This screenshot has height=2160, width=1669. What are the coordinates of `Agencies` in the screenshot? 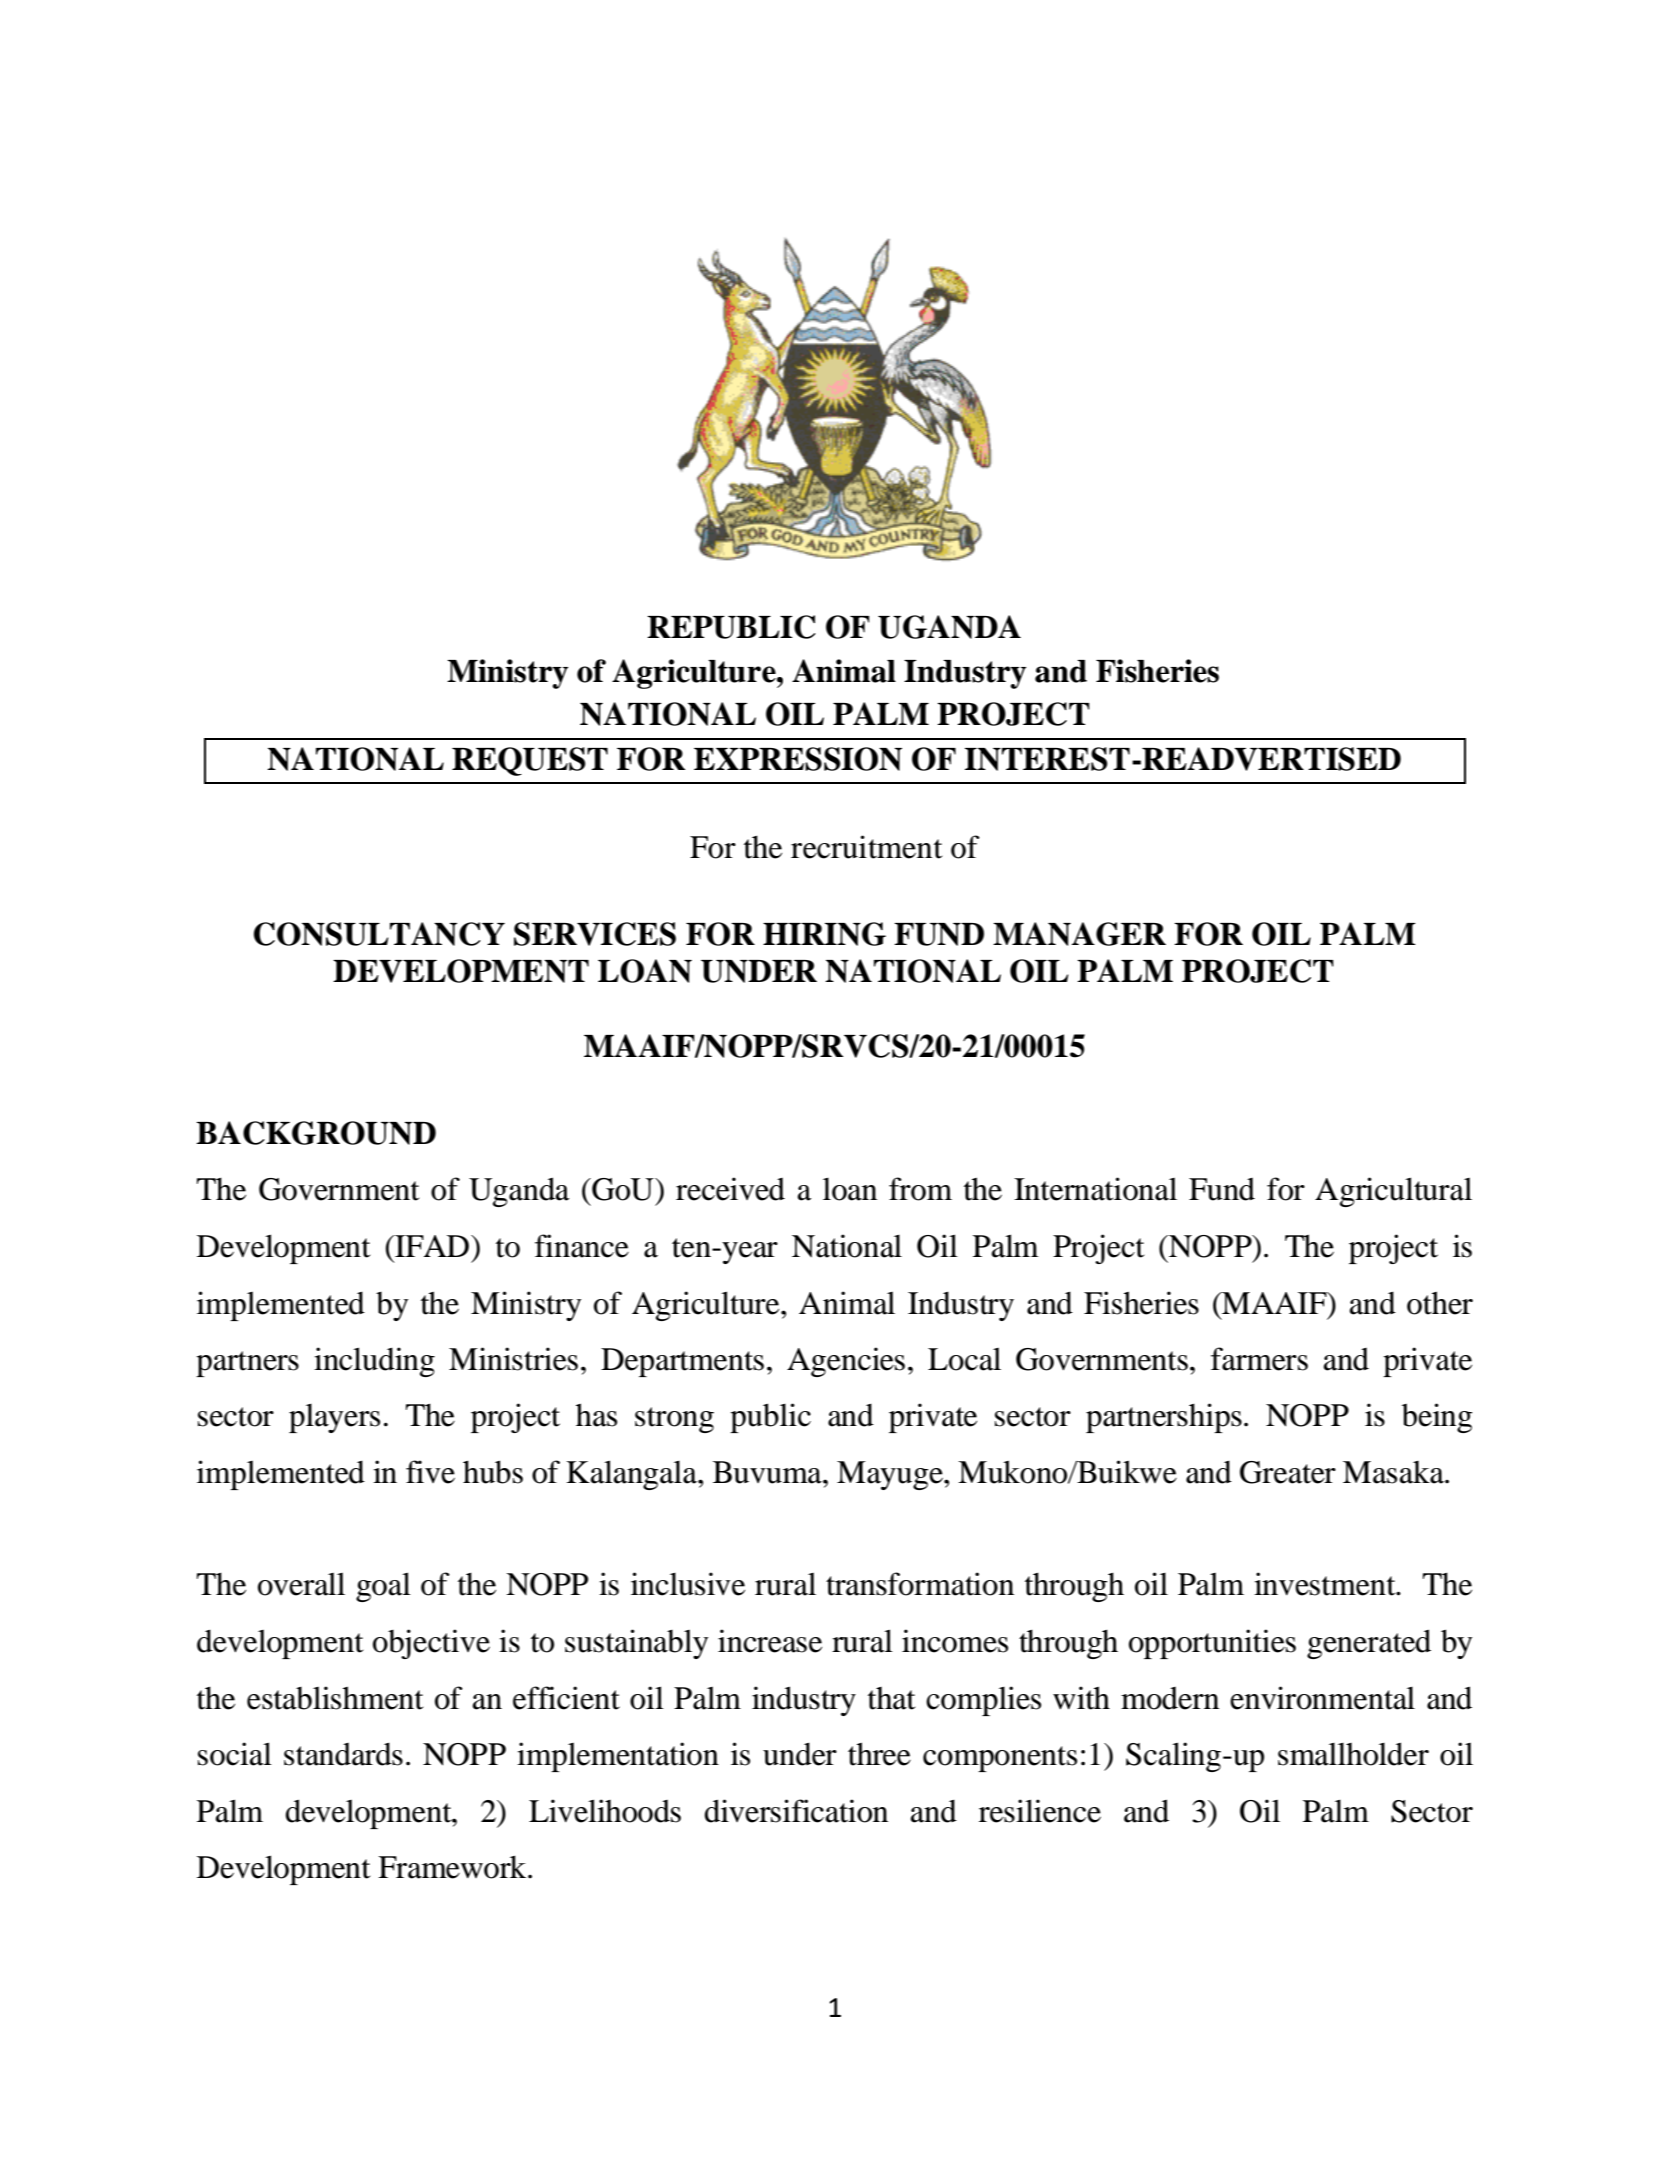 It's located at (846, 1362).
